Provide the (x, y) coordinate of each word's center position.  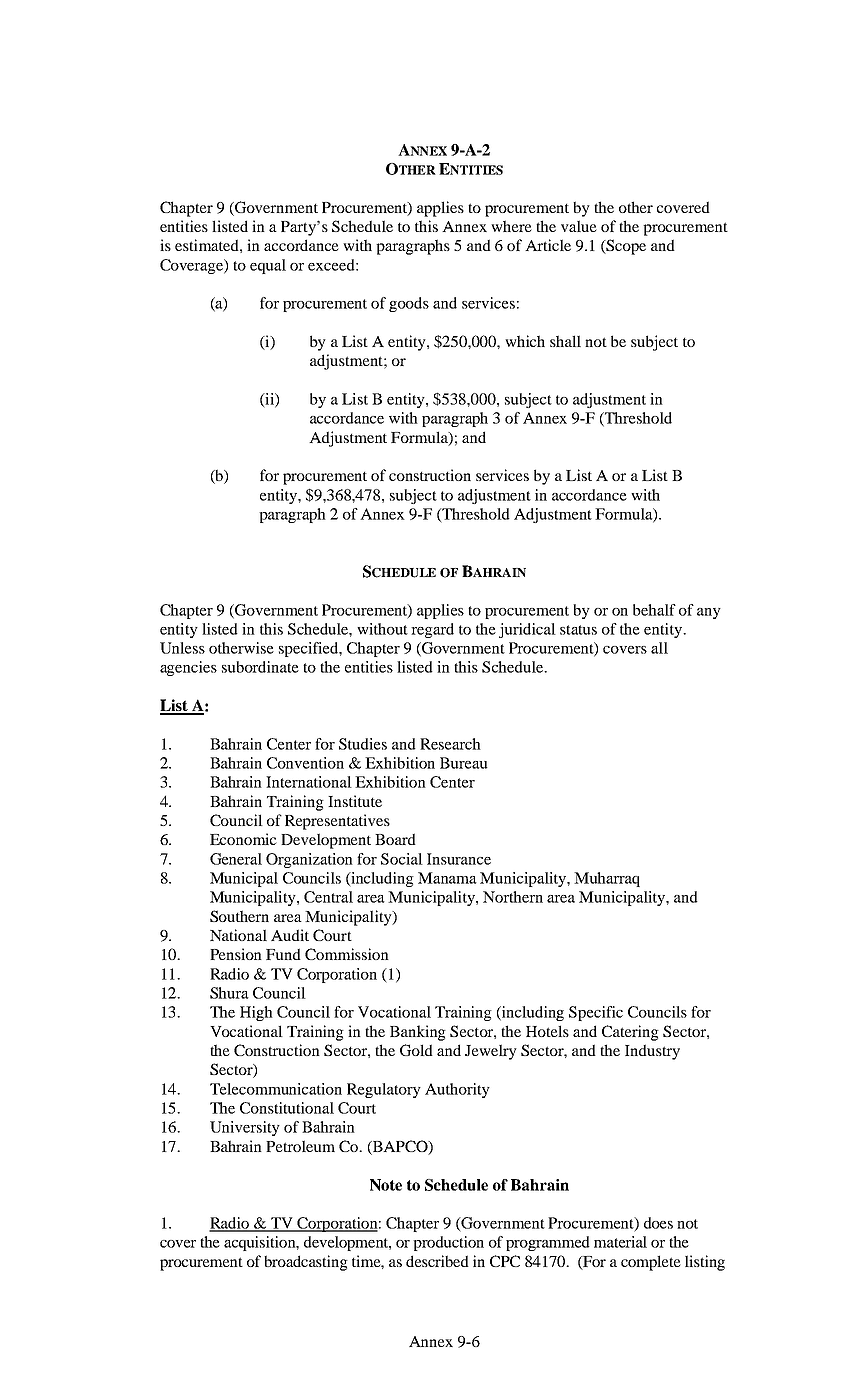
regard (432, 630)
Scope (625, 247)
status (578, 630)
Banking (418, 1033)
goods (409, 304)
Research (450, 744)
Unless (182, 648)
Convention (305, 763)
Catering (630, 1033)
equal (268, 266)
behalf (654, 610)
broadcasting (306, 1263)
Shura (229, 993)
